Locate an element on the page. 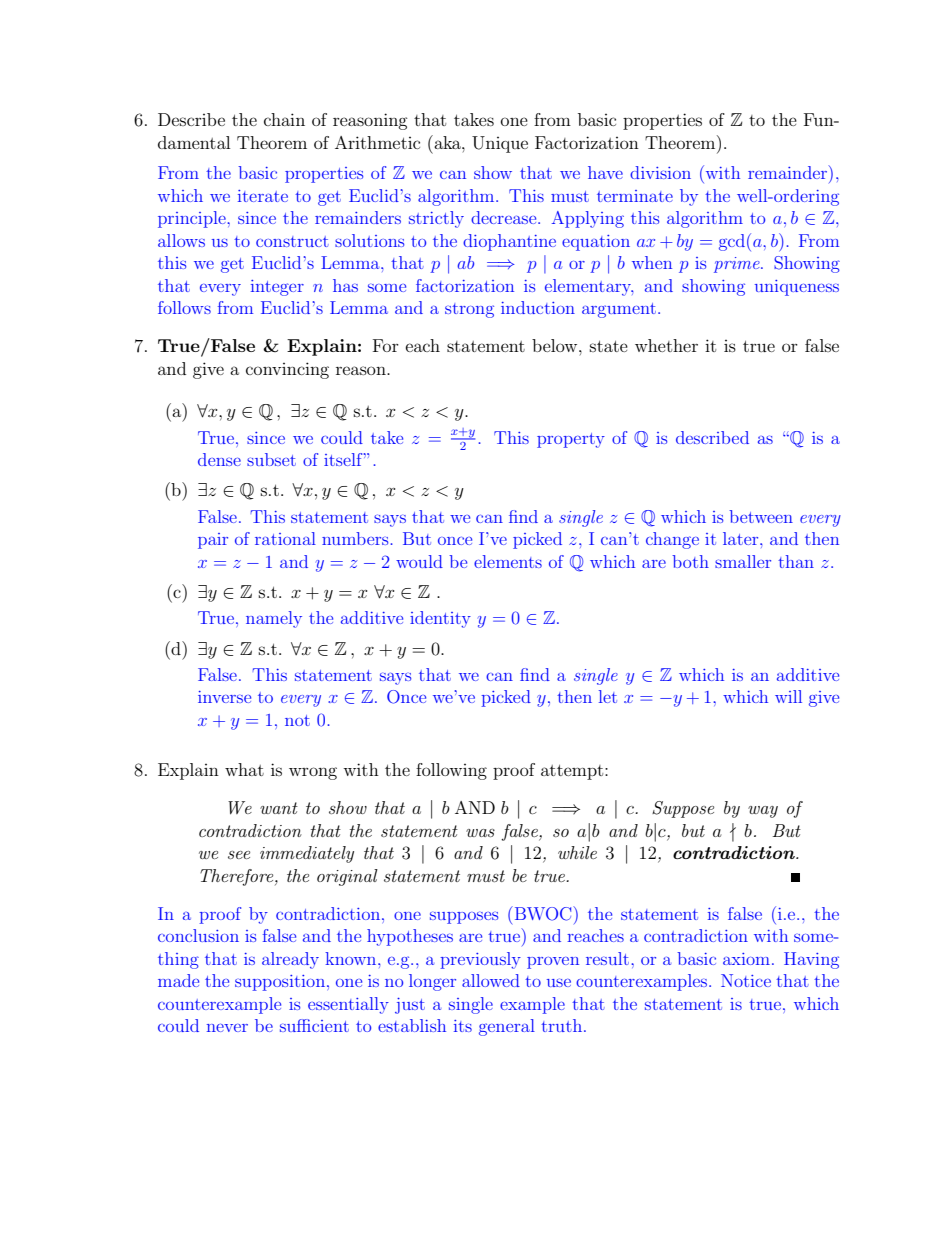  subset is located at coordinates (271, 459).
